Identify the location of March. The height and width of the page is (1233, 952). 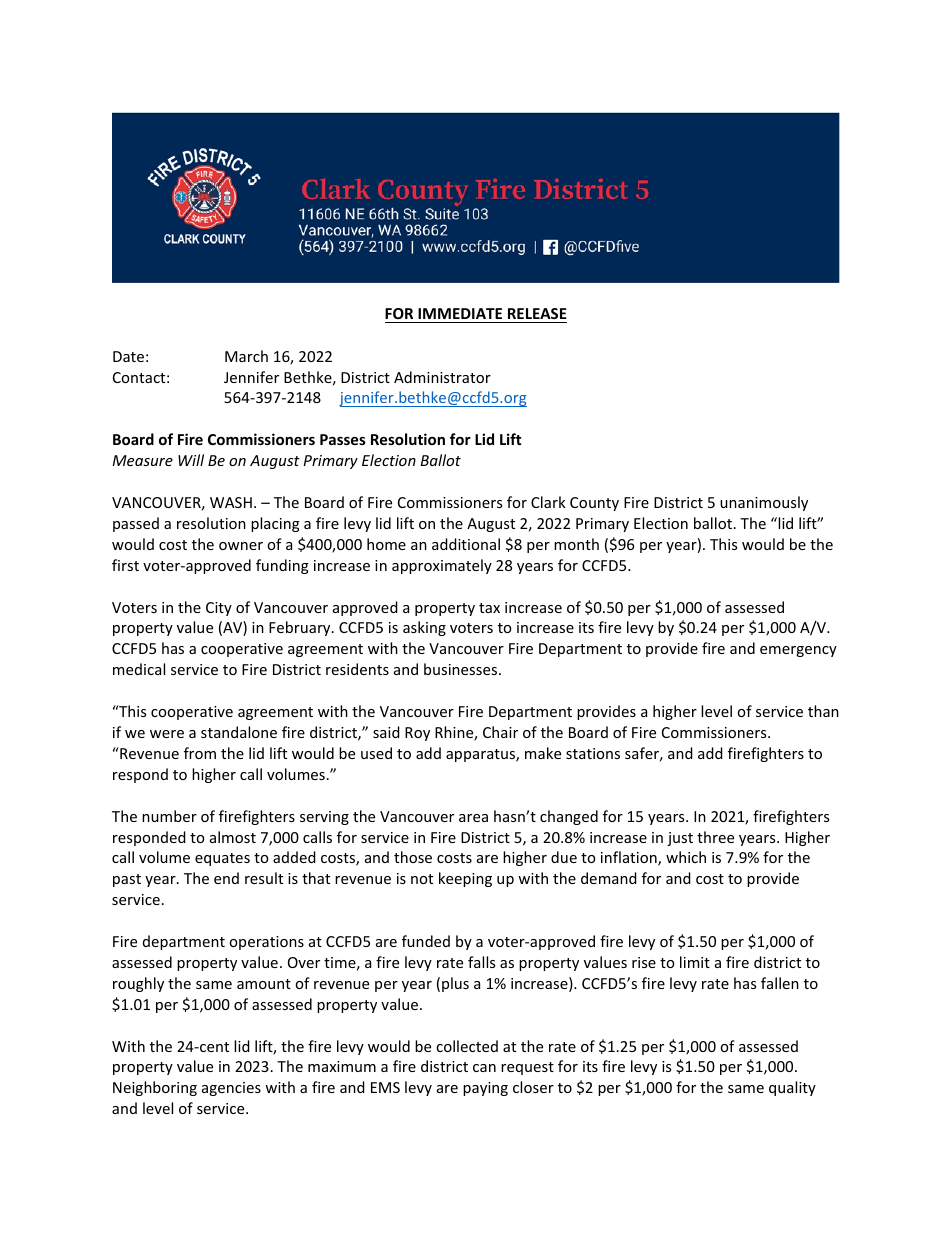
(246, 356).
